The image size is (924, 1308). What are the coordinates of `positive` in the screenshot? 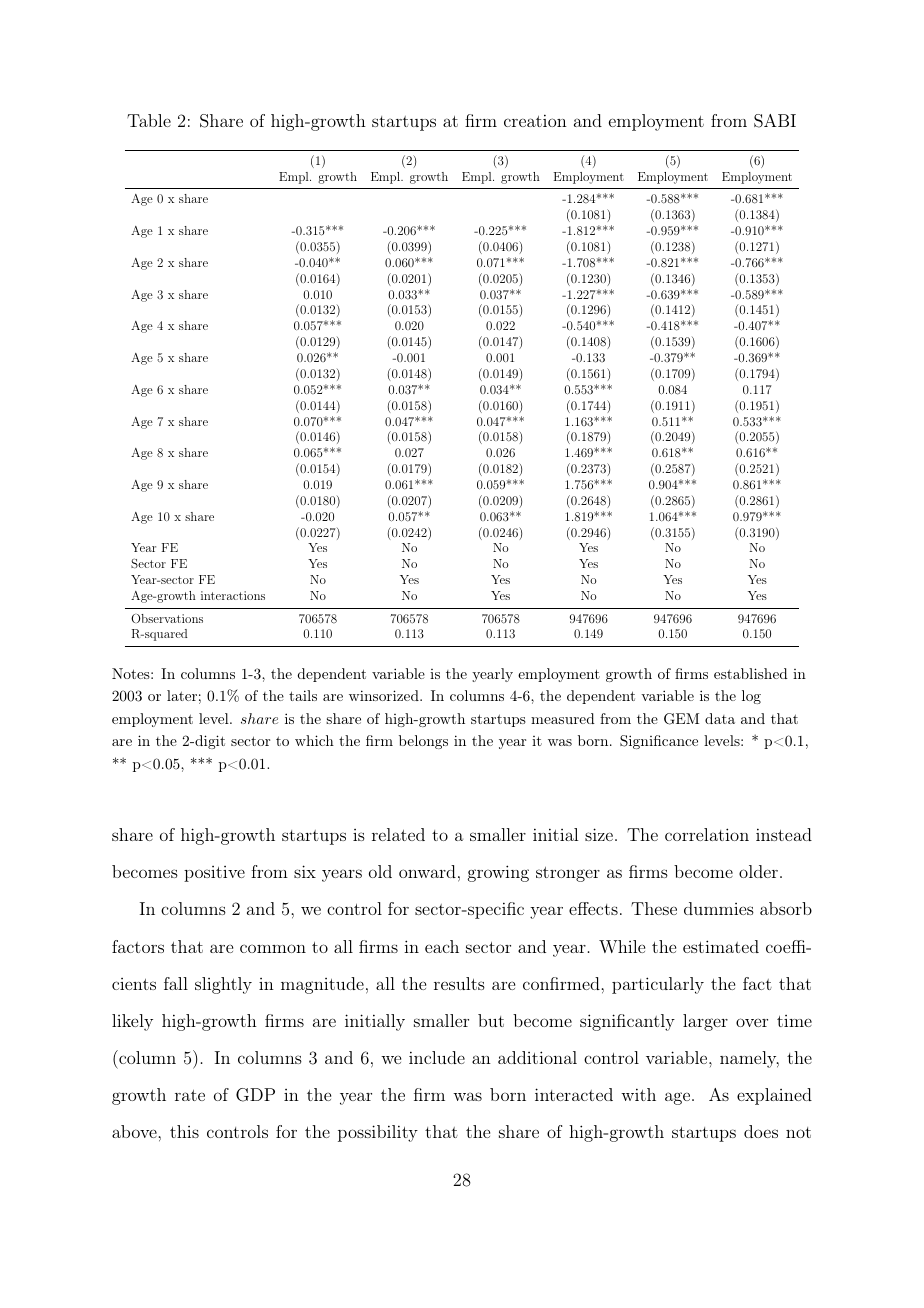 It's located at (214, 874).
